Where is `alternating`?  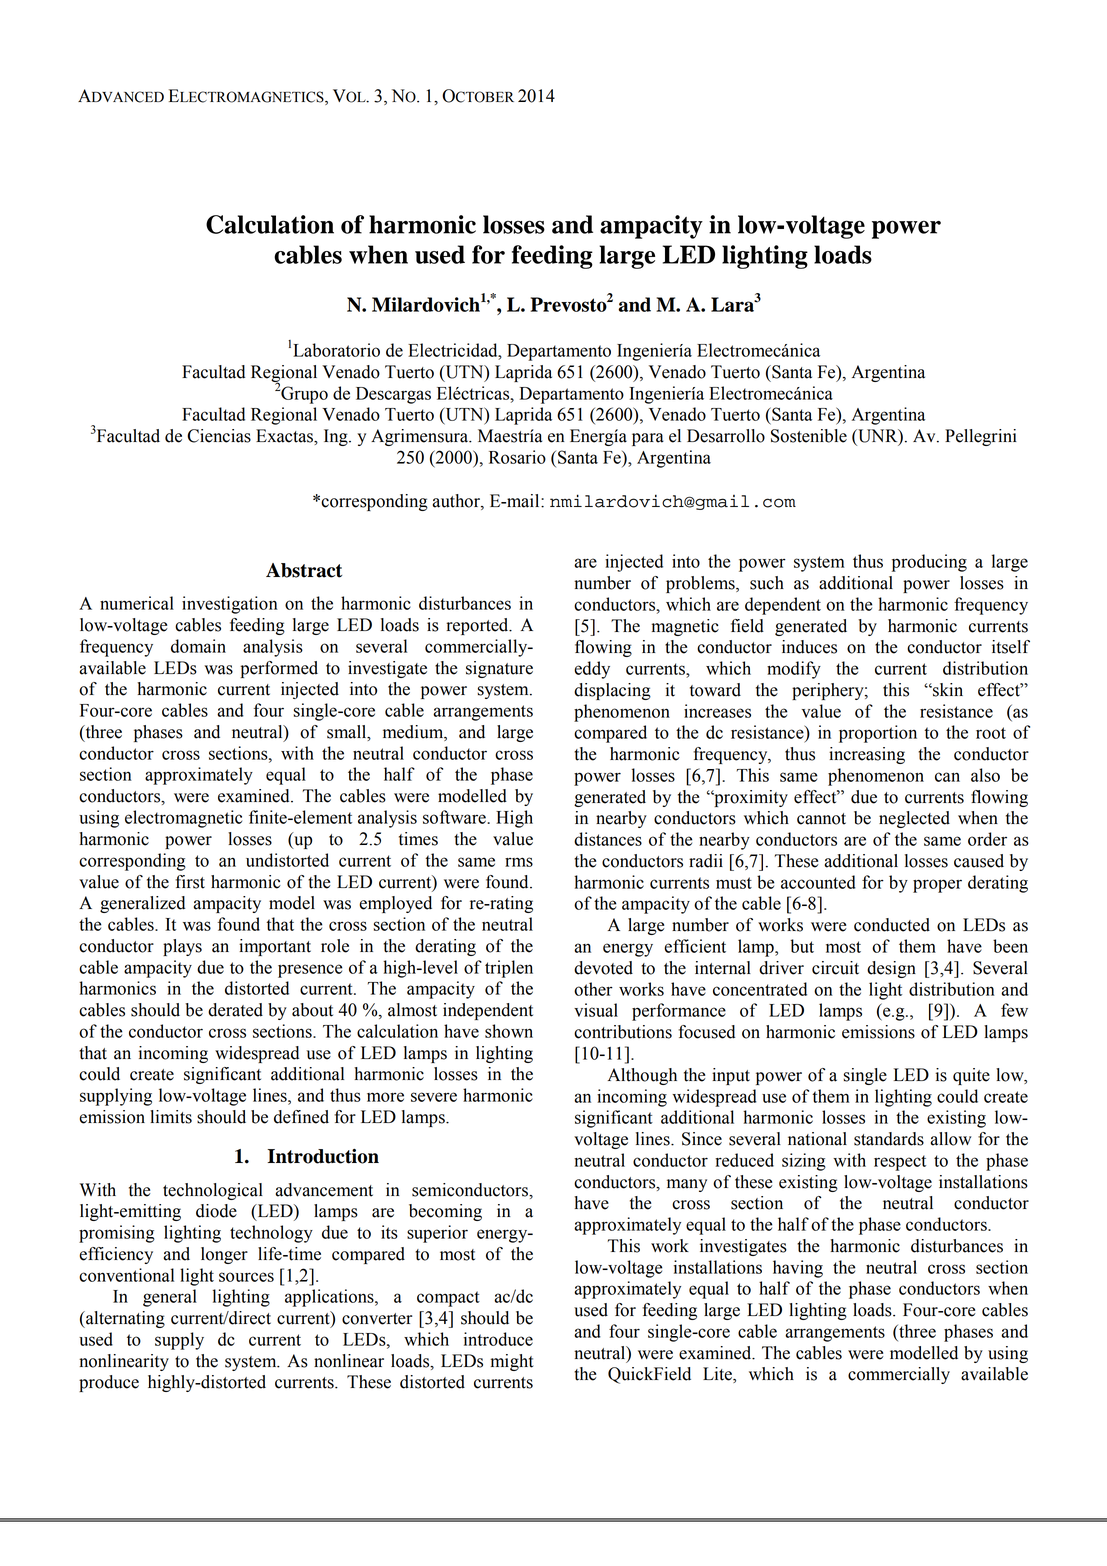
alternating is located at coordinates (124, 1319).
